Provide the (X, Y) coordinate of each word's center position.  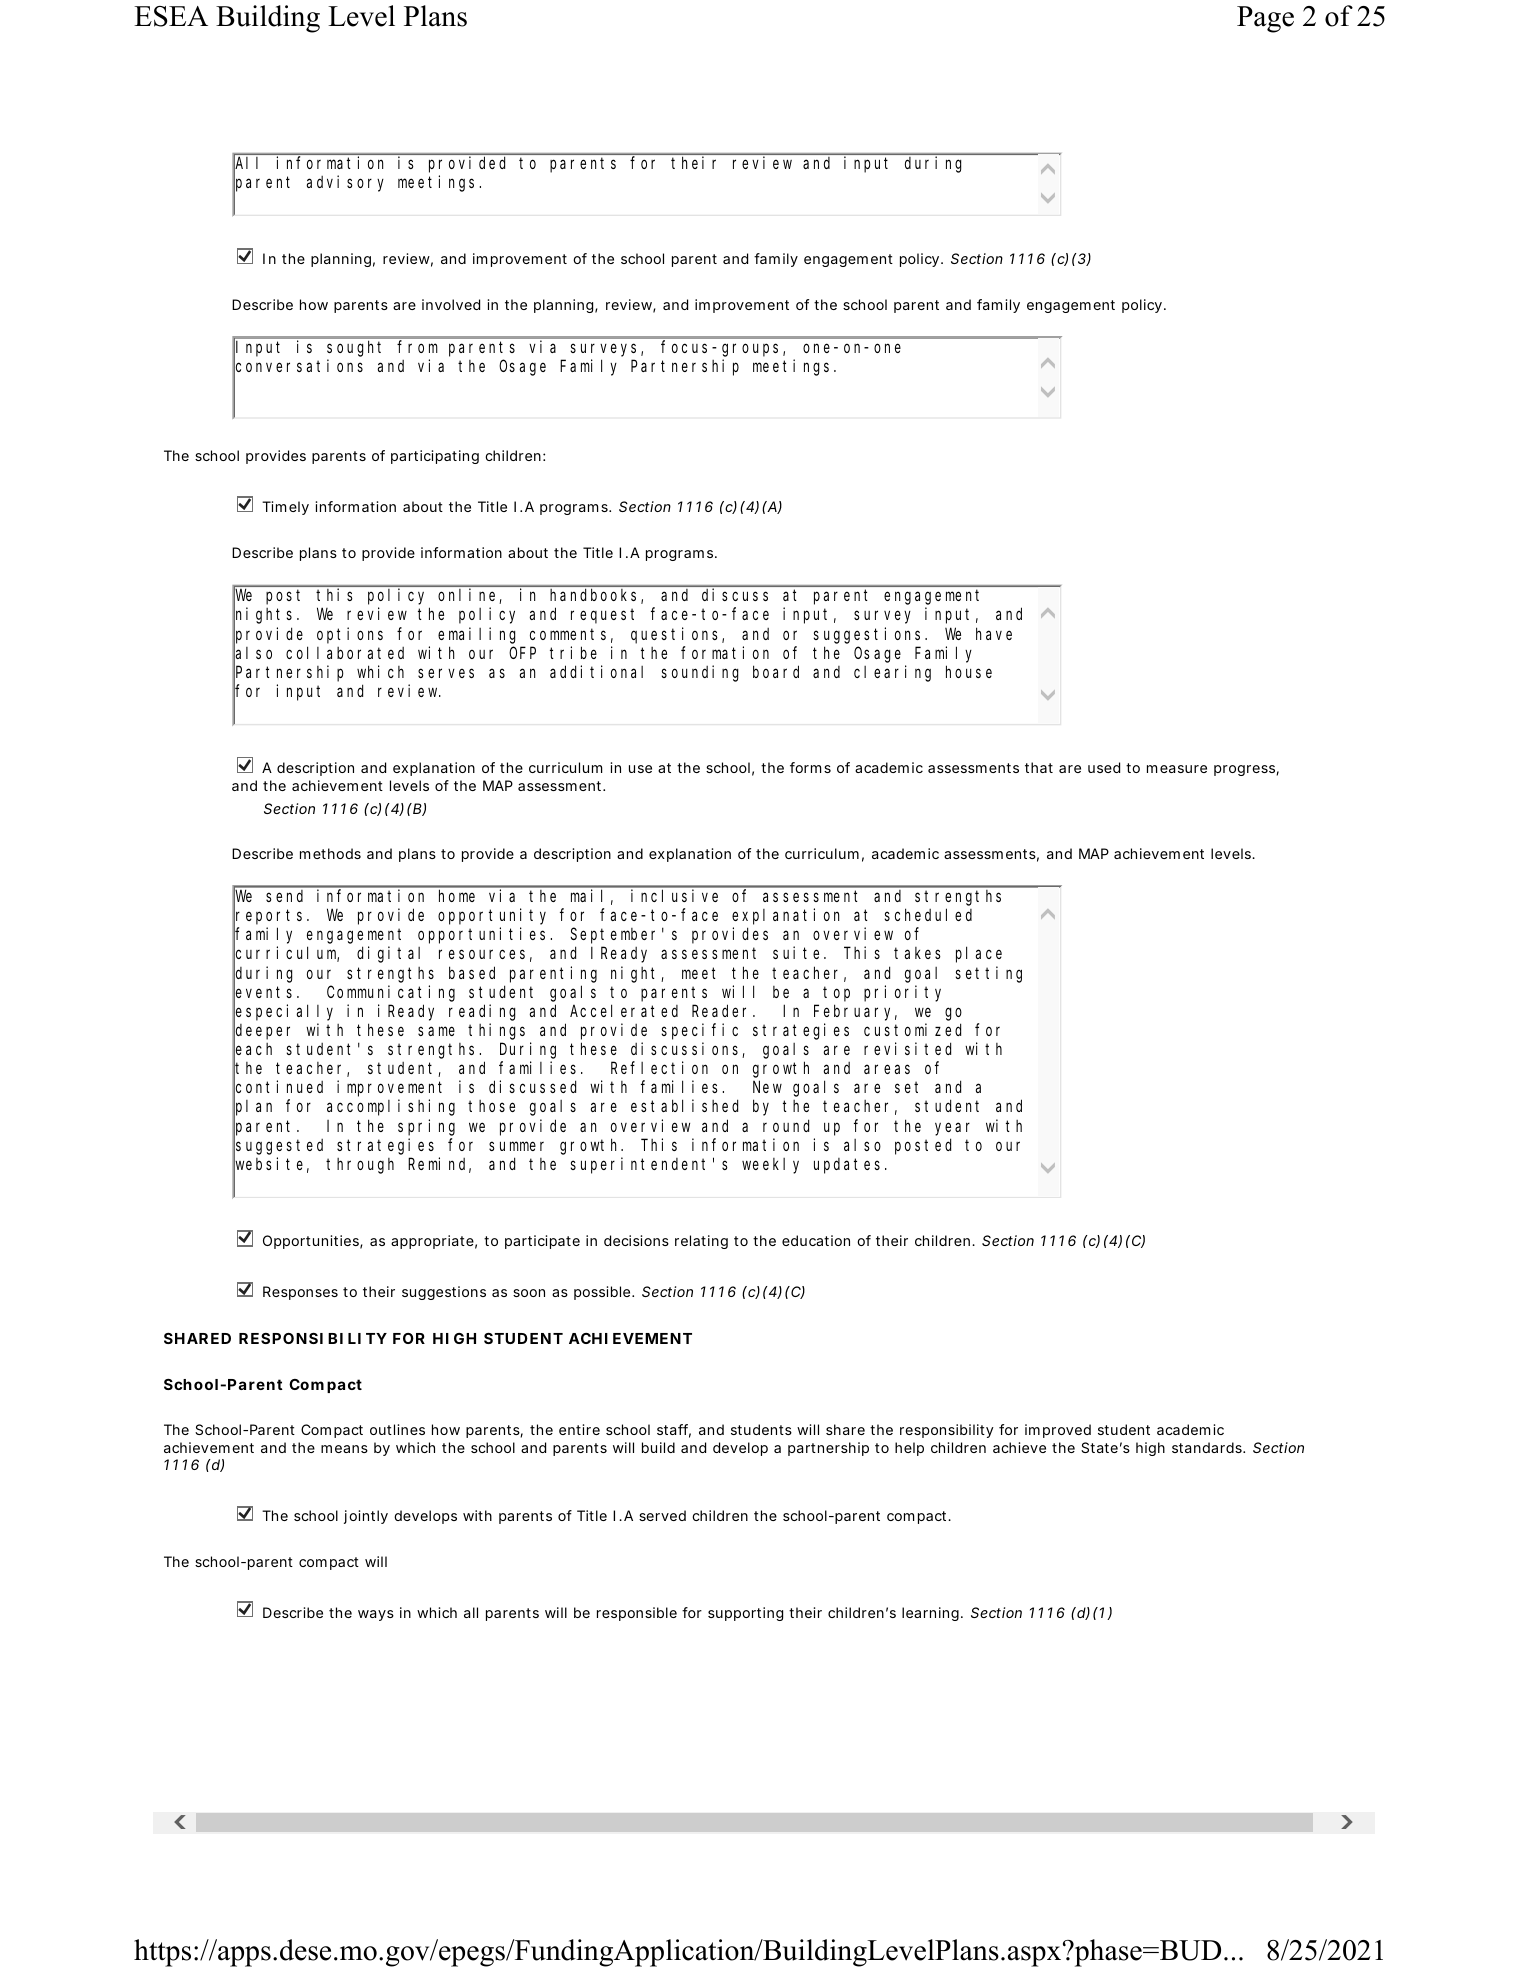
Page (1265, 19)
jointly (366, 1517)
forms (810, 767)
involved (451, 304)
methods (330, 853)
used (1104, 767)
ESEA (171, 16)
